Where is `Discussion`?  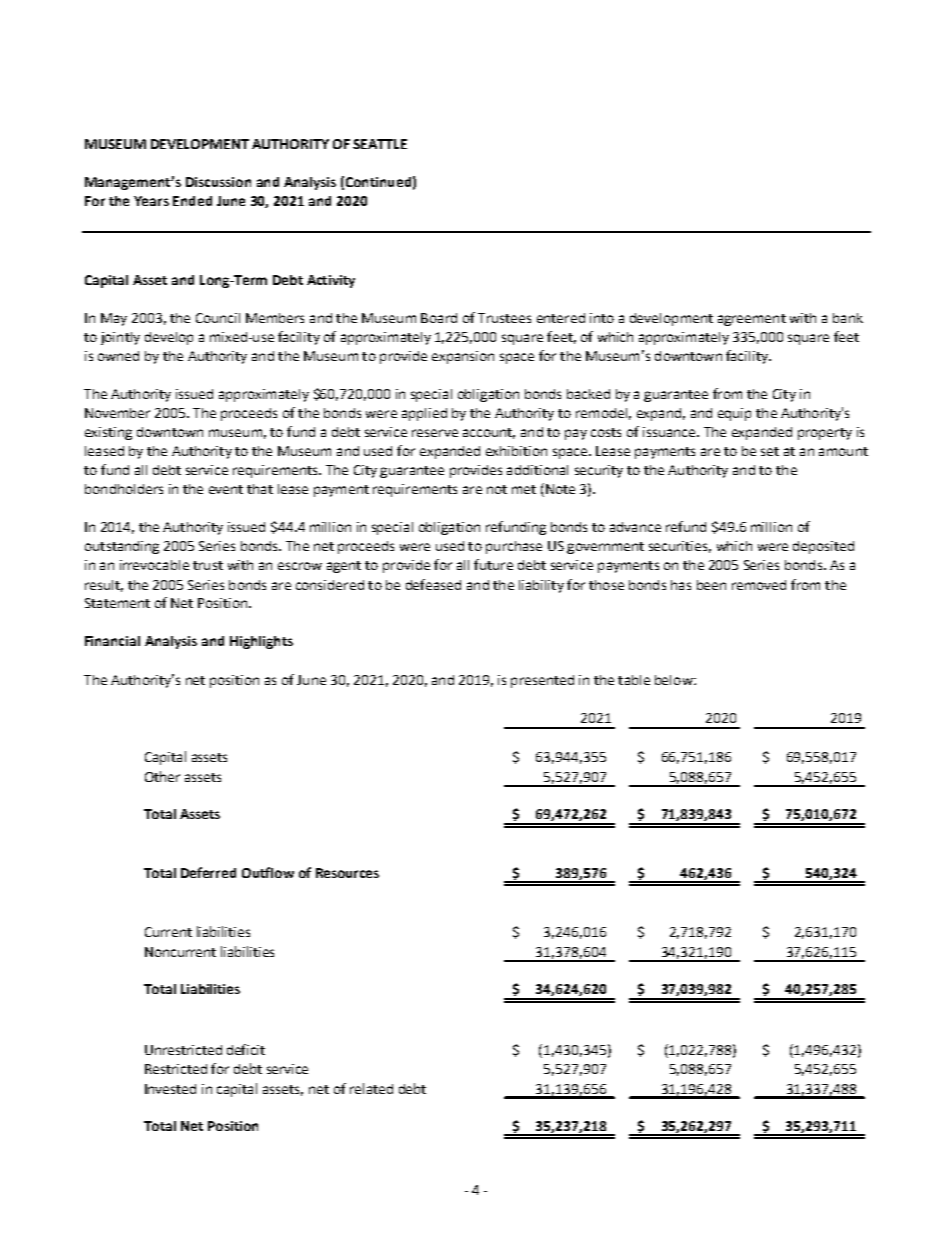 Discussion is located at coordinates (218, 182).
